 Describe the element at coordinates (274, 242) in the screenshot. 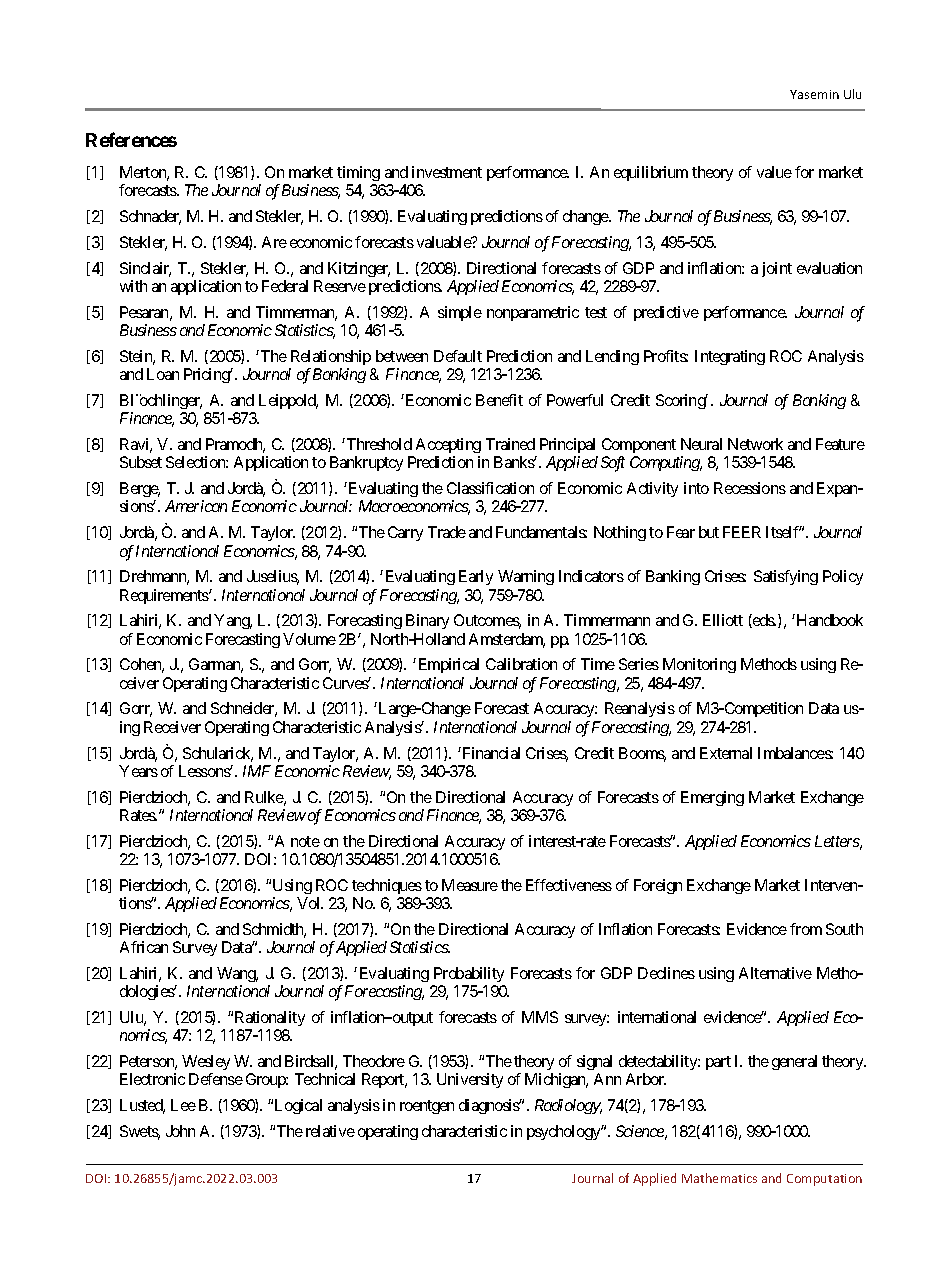

I see `Are` at that location.
